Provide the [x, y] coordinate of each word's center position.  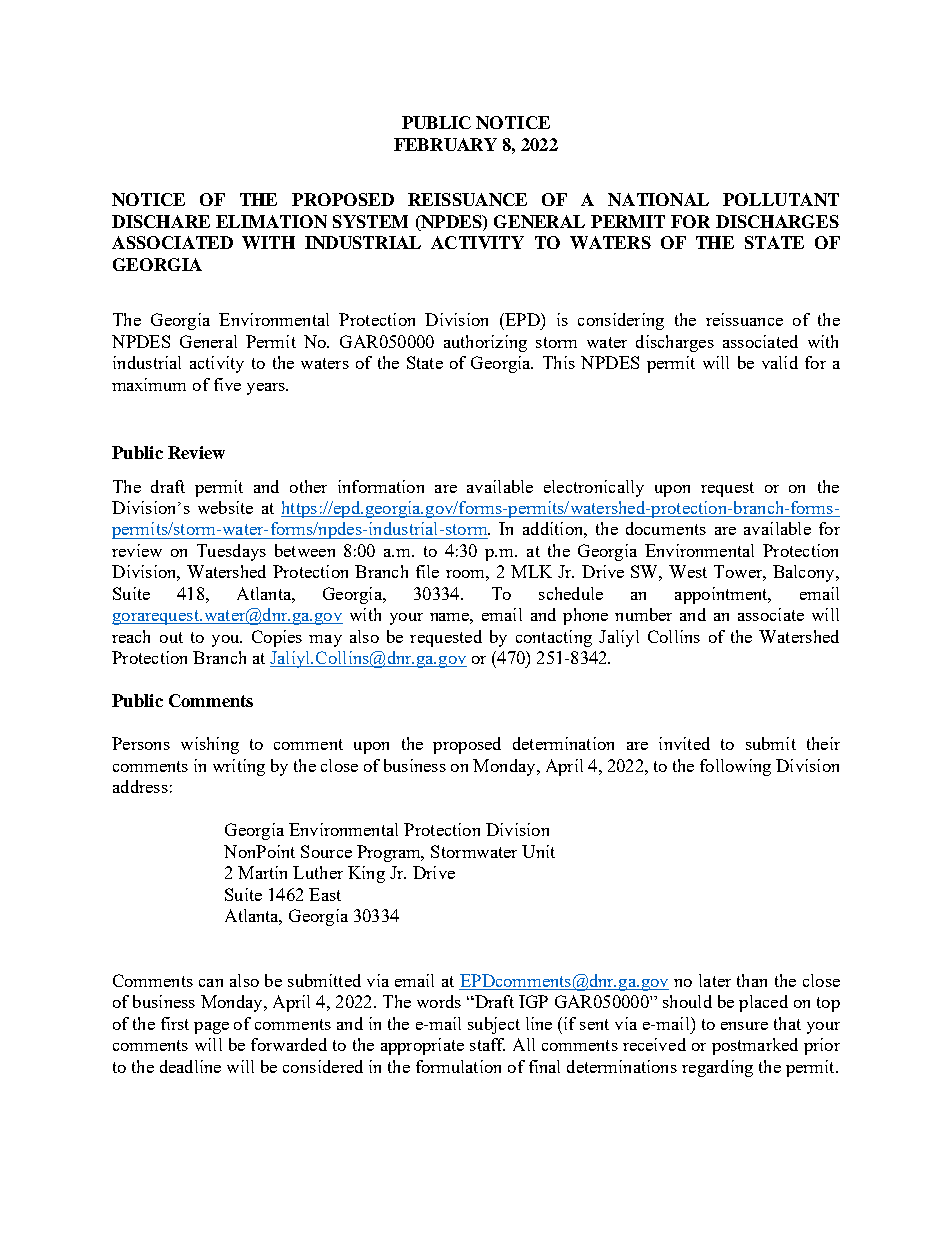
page [211, 1028]
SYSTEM [370, 221]
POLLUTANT [781, 199]
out [171, 637]
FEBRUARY [445, 144]
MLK [531, 571]
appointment [722, 595]
